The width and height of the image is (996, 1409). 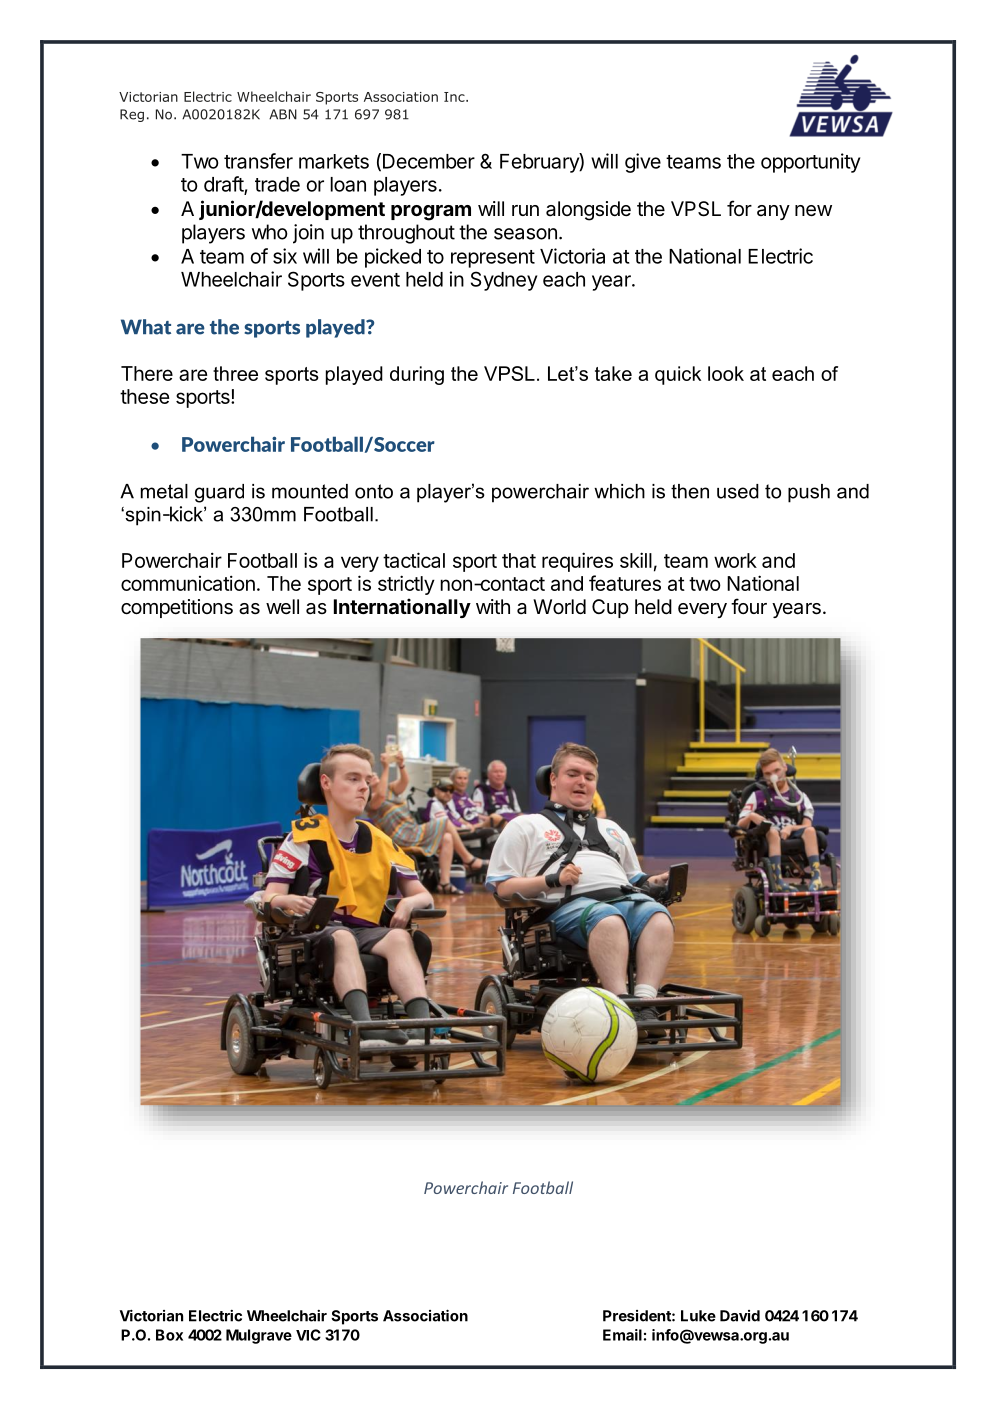 What do you see at coordinates (726, 373) in the image?
I see `look` at bounding box center [726, 373].
